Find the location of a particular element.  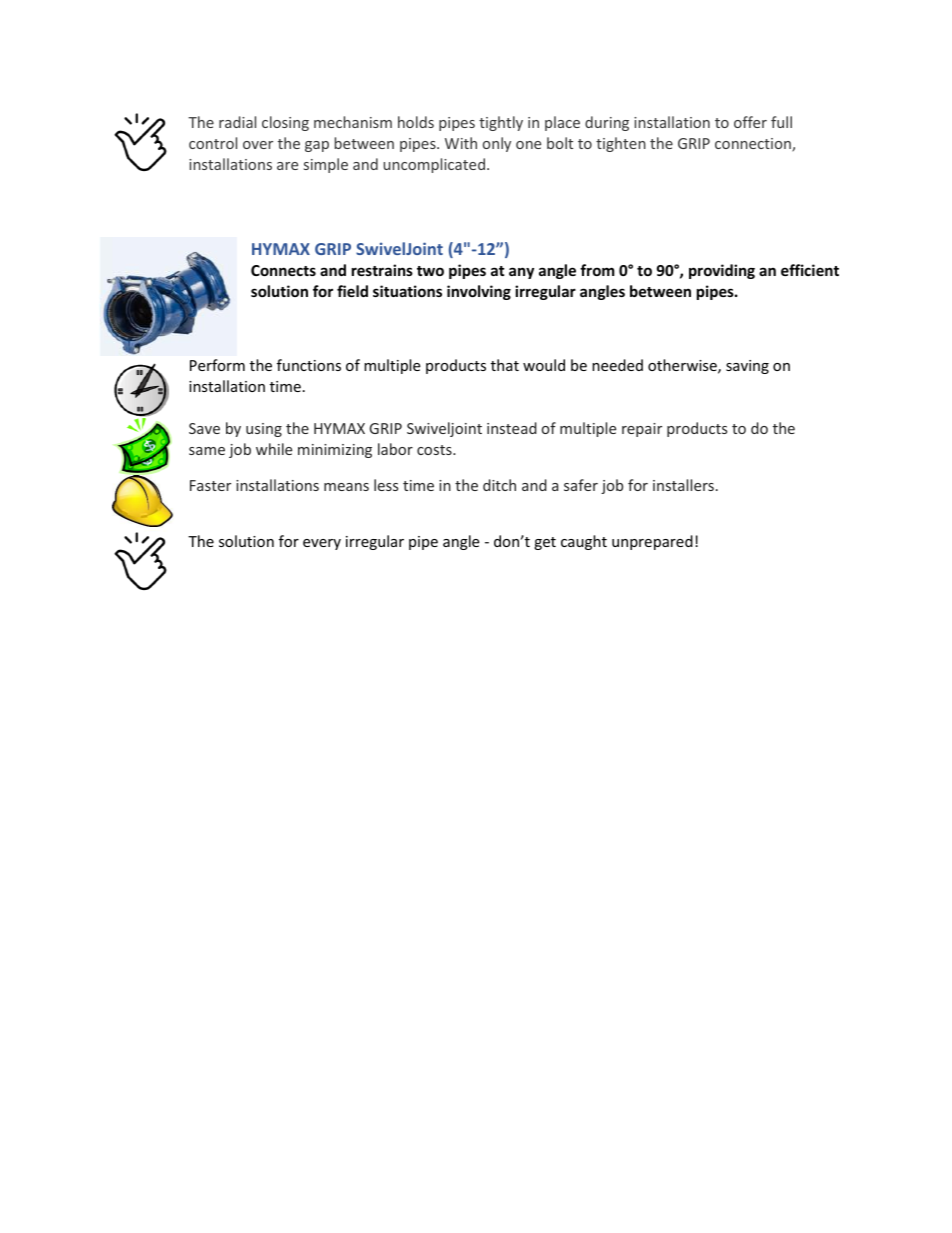

closing is located at coordinates (285, 123).
